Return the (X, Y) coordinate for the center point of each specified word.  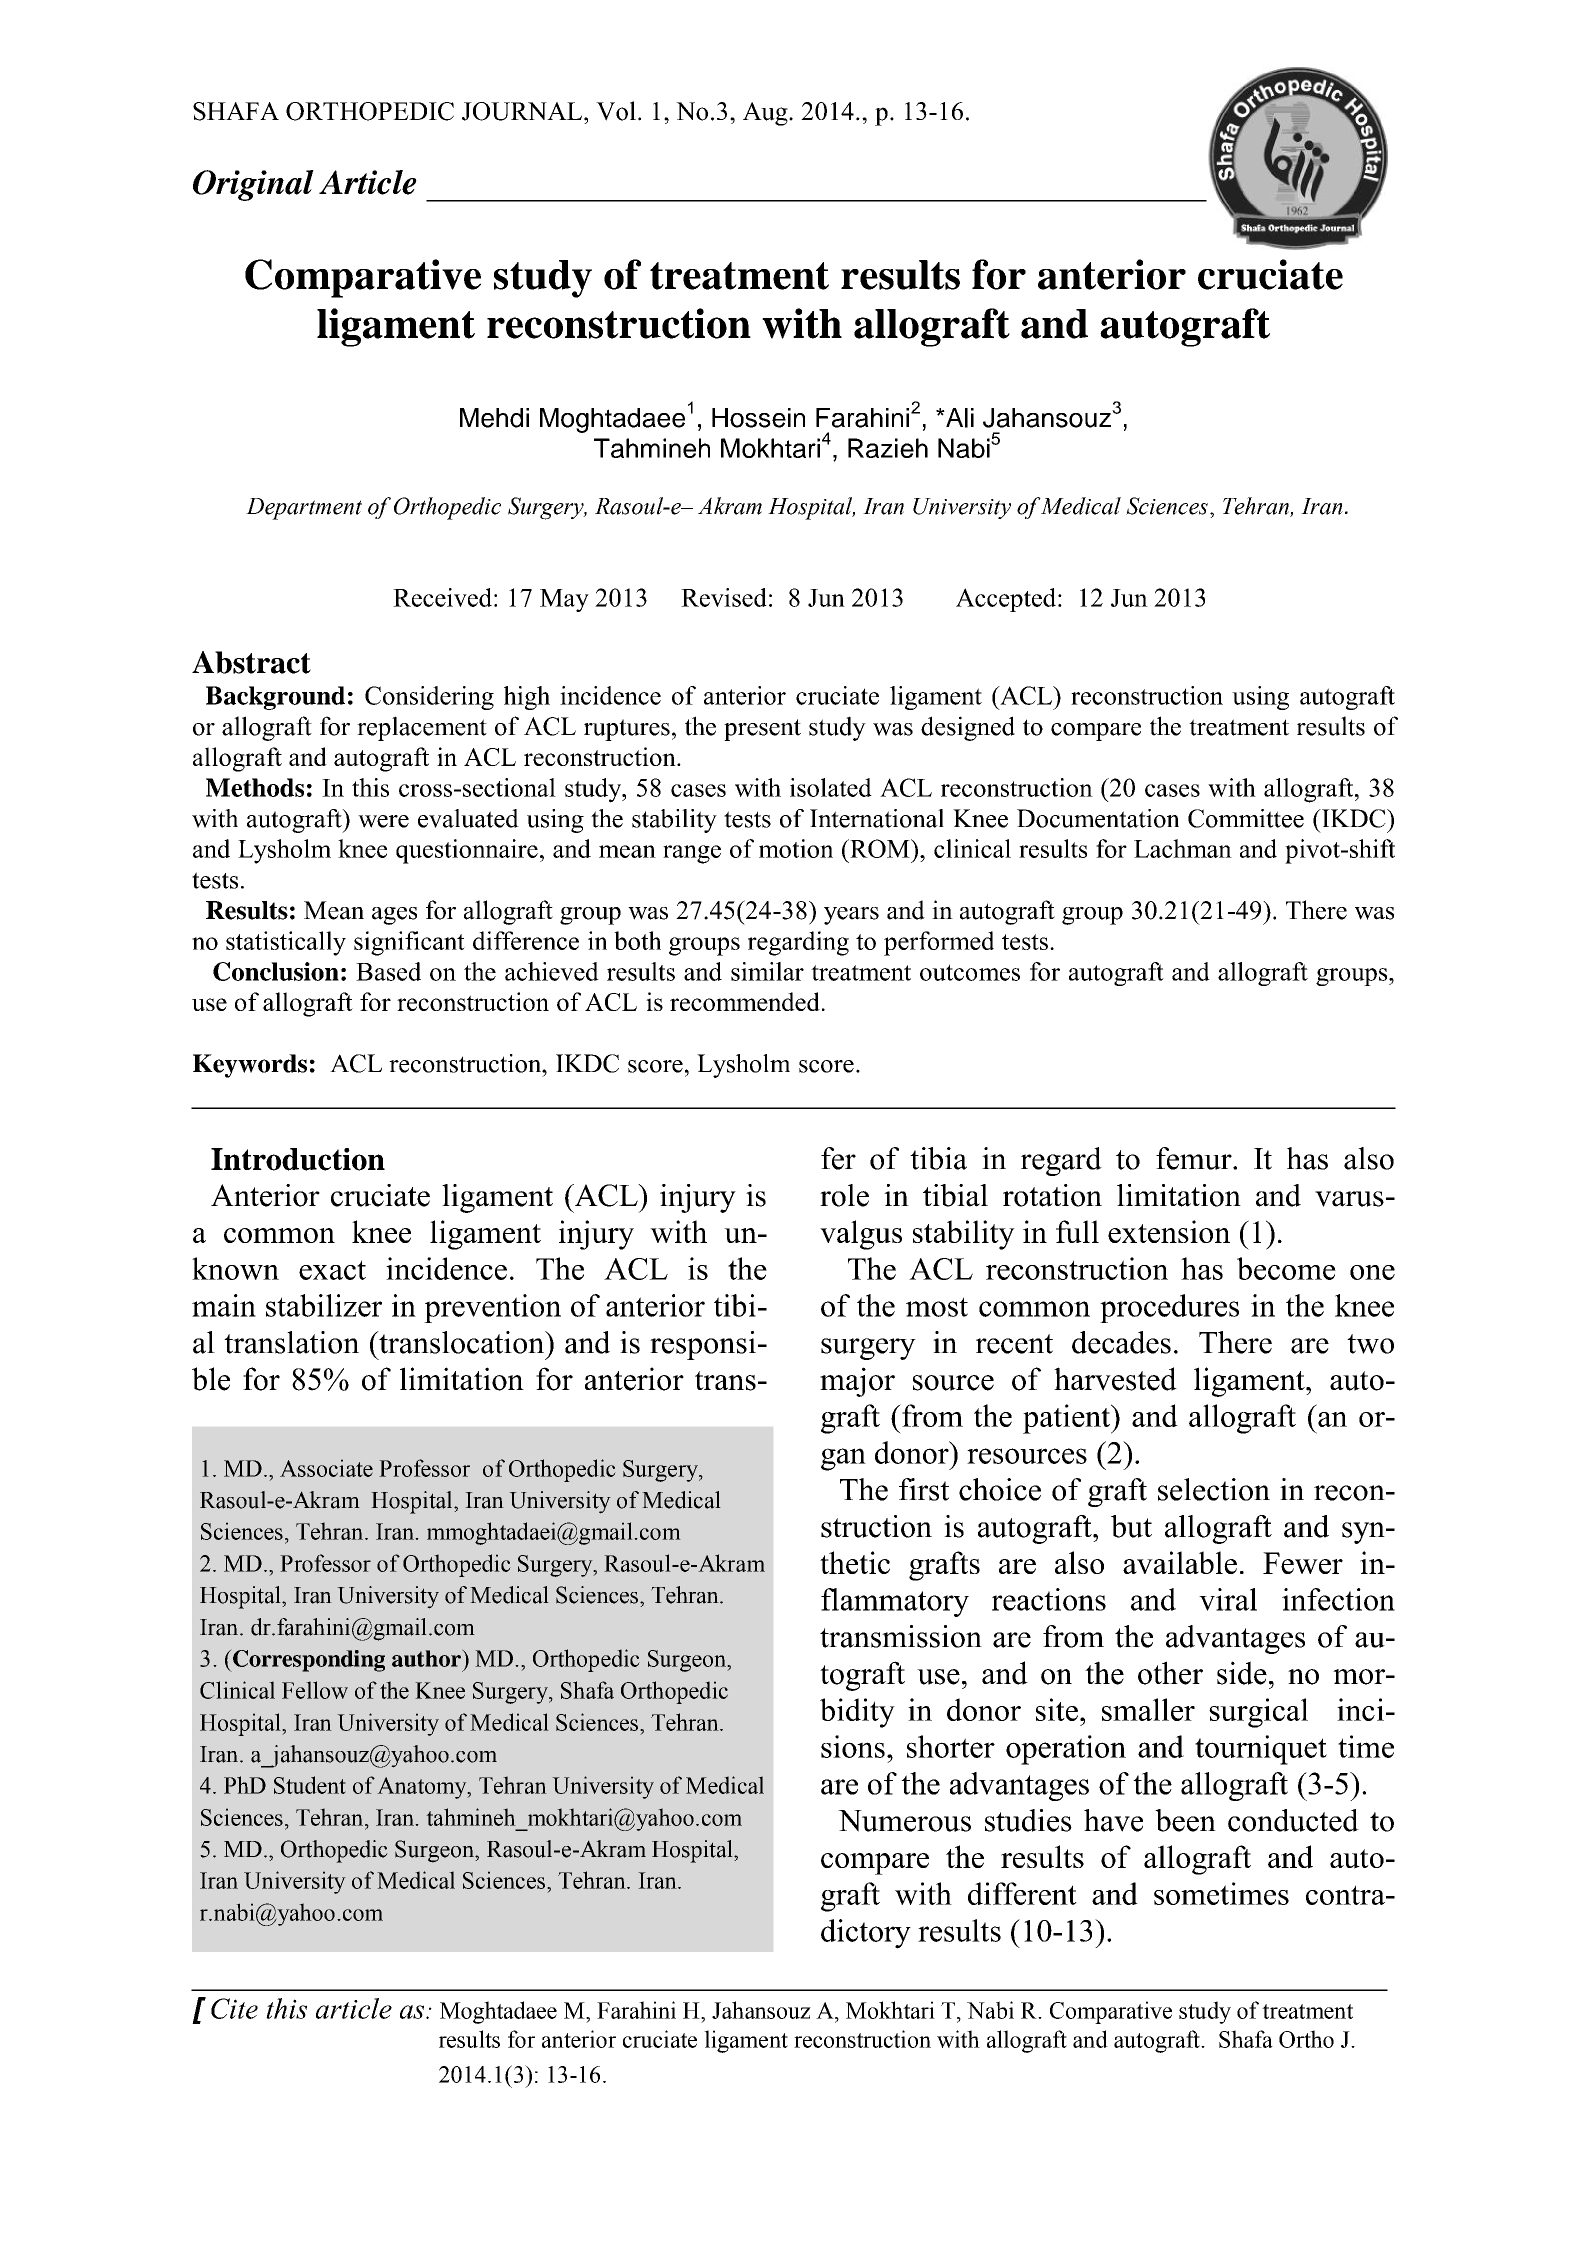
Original (253, 185)
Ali (959, 418)
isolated (831, 787)
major (857, 1382)
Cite (234, 2008)
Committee (1246, 818)
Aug (766, 114)
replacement (422, 728)
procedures (1169, 1308)
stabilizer (324, 1305)
